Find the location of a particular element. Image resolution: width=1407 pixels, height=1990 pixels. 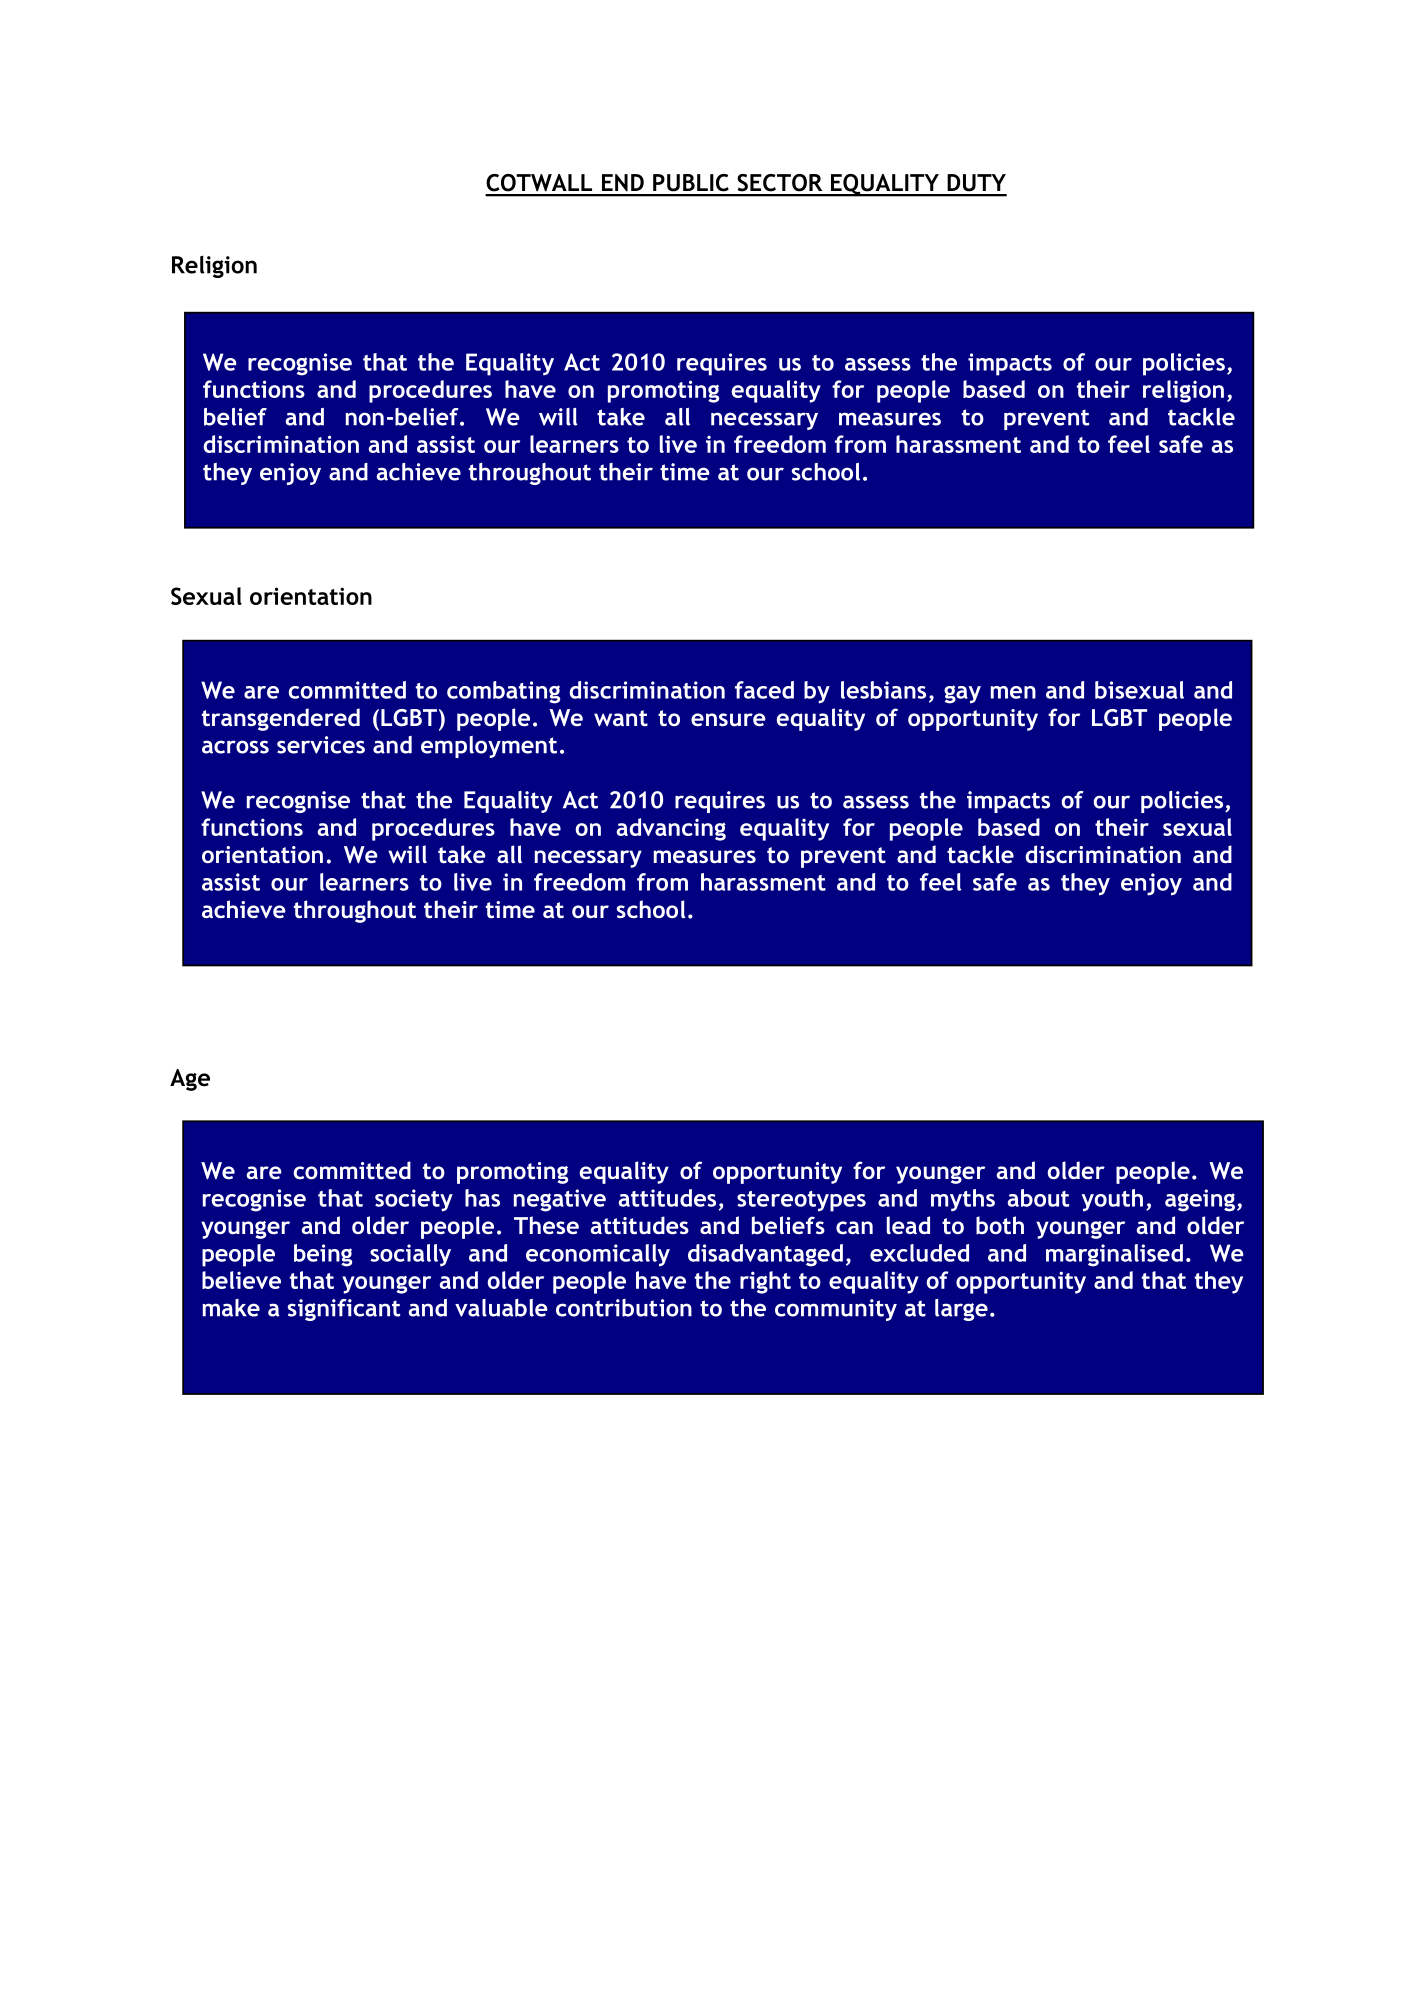

transgendered is located at coordinates (281, 719).
